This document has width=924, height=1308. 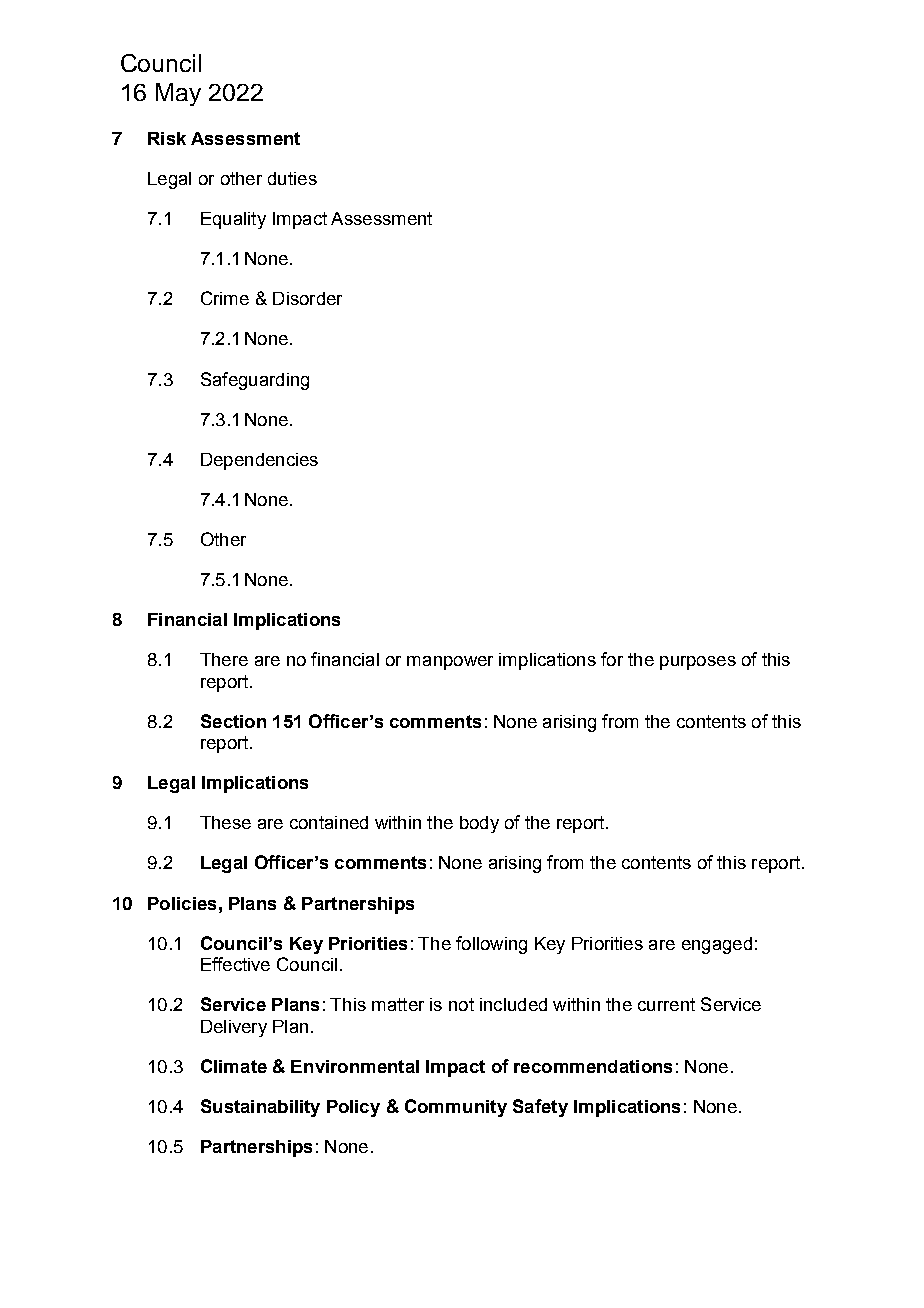 What do you see at coordinates (255, 381) in the document?
I see `Safeguarding` at bounding box center [255, 381].
